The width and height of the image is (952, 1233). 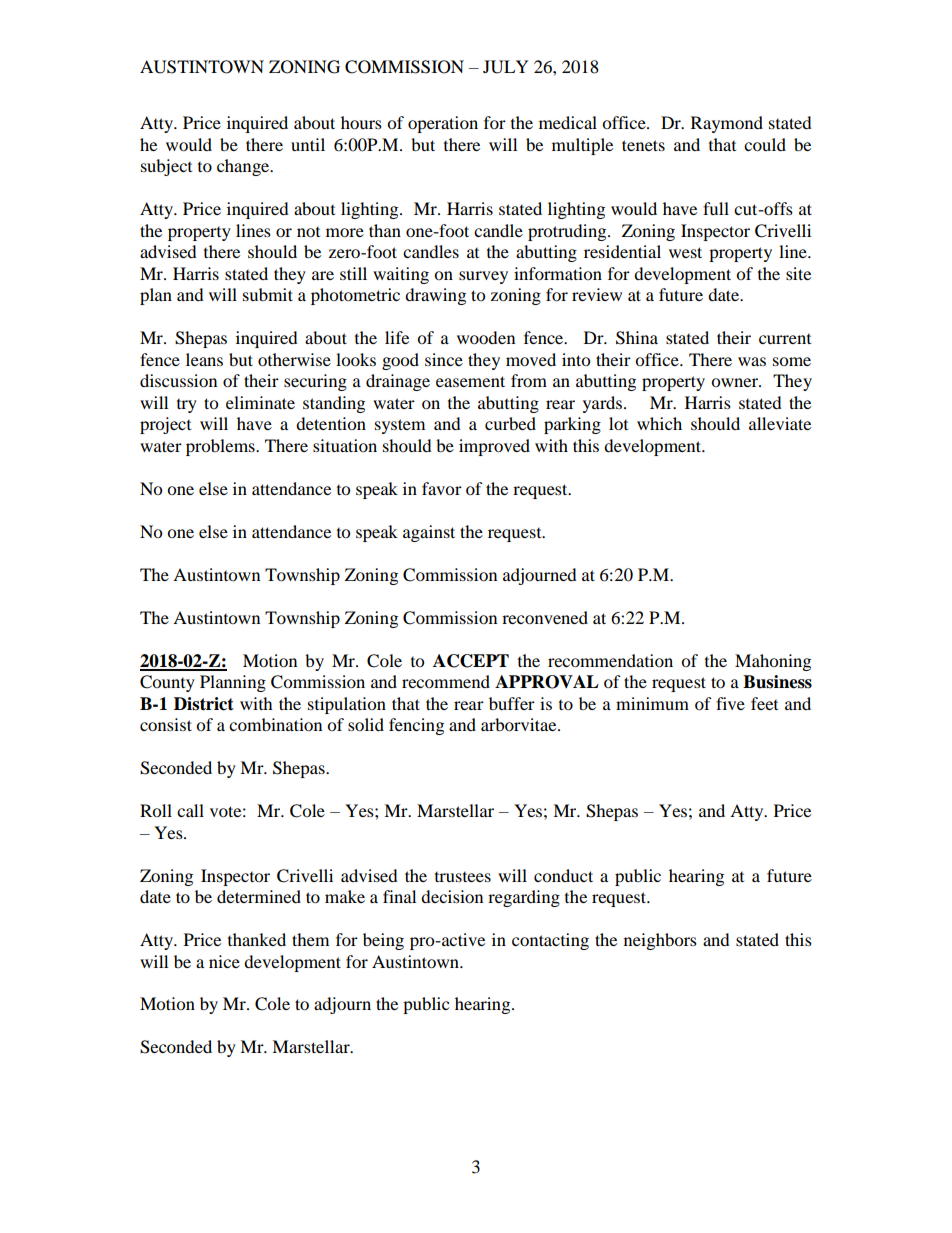 What do you see at coordinates (224, 961) in the image?
I see `nice` at bounding box center [224, 961].
